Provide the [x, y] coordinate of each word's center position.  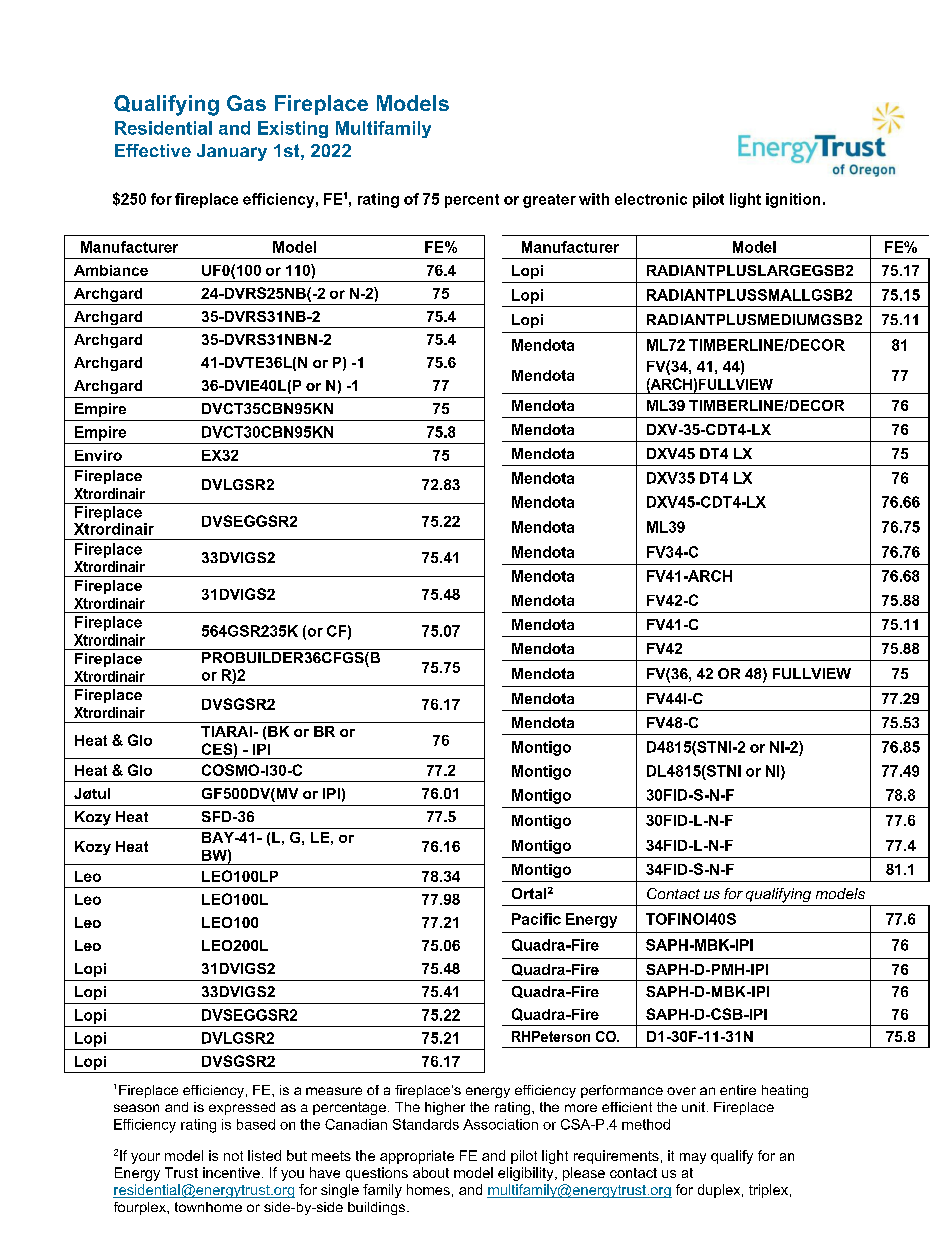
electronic [651, 199]
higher [445, 1108]
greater [549, 201]
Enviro [98, 455]
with [594, 199]
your [145, 1158]
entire [738, 1090]
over [681, 1091]
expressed [242, 1108]
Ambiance [111, 270]
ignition [793, 200]
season [136, 1108]
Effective [153, 150]
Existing [293, 129]
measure [334, 1091]
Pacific [536, 919]
